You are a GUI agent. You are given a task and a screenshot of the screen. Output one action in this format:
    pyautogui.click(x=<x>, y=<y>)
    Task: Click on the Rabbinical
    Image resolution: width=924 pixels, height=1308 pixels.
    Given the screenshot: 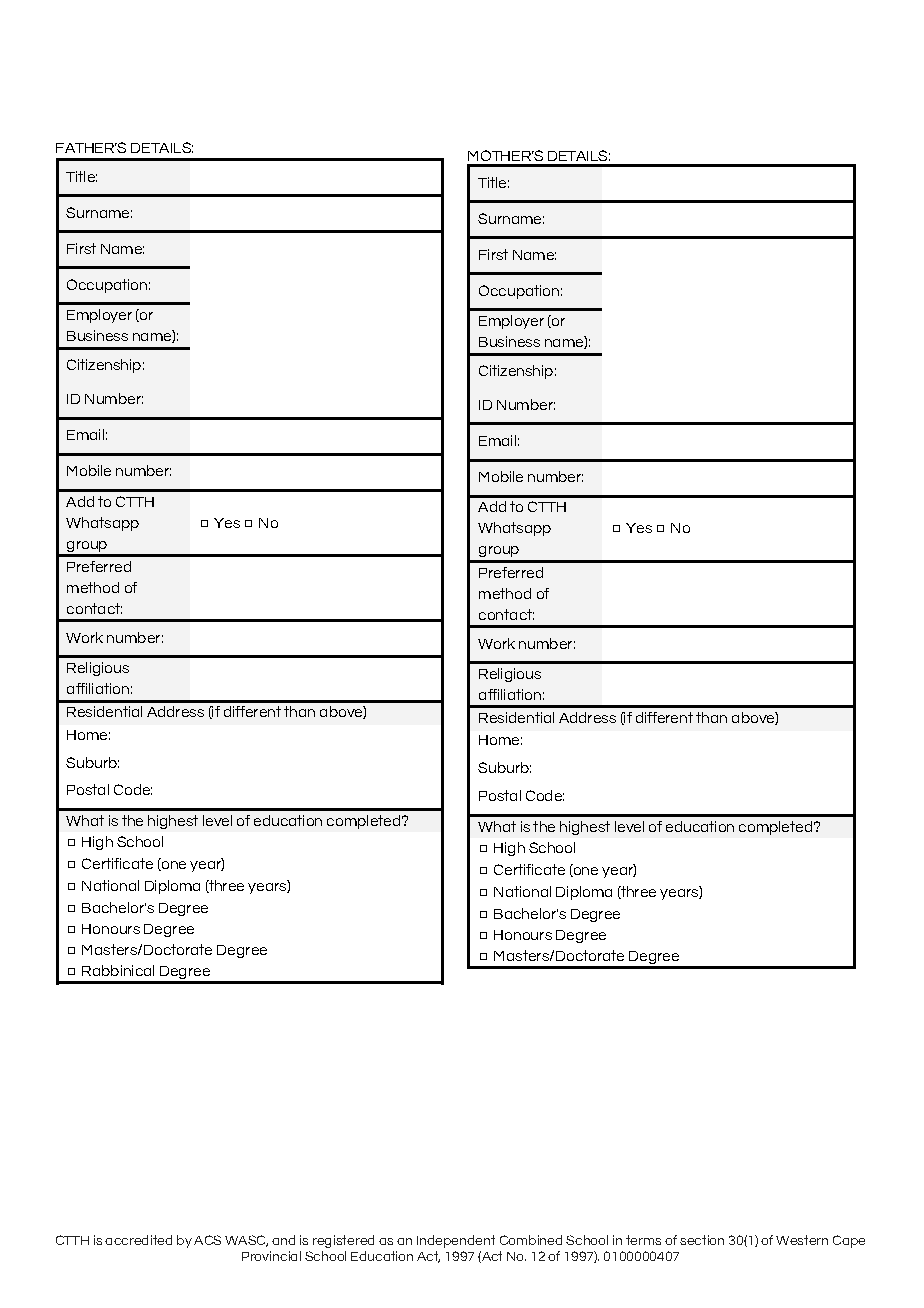 What is the action you would take?
    pyautogui.click(x=118, y=970)
